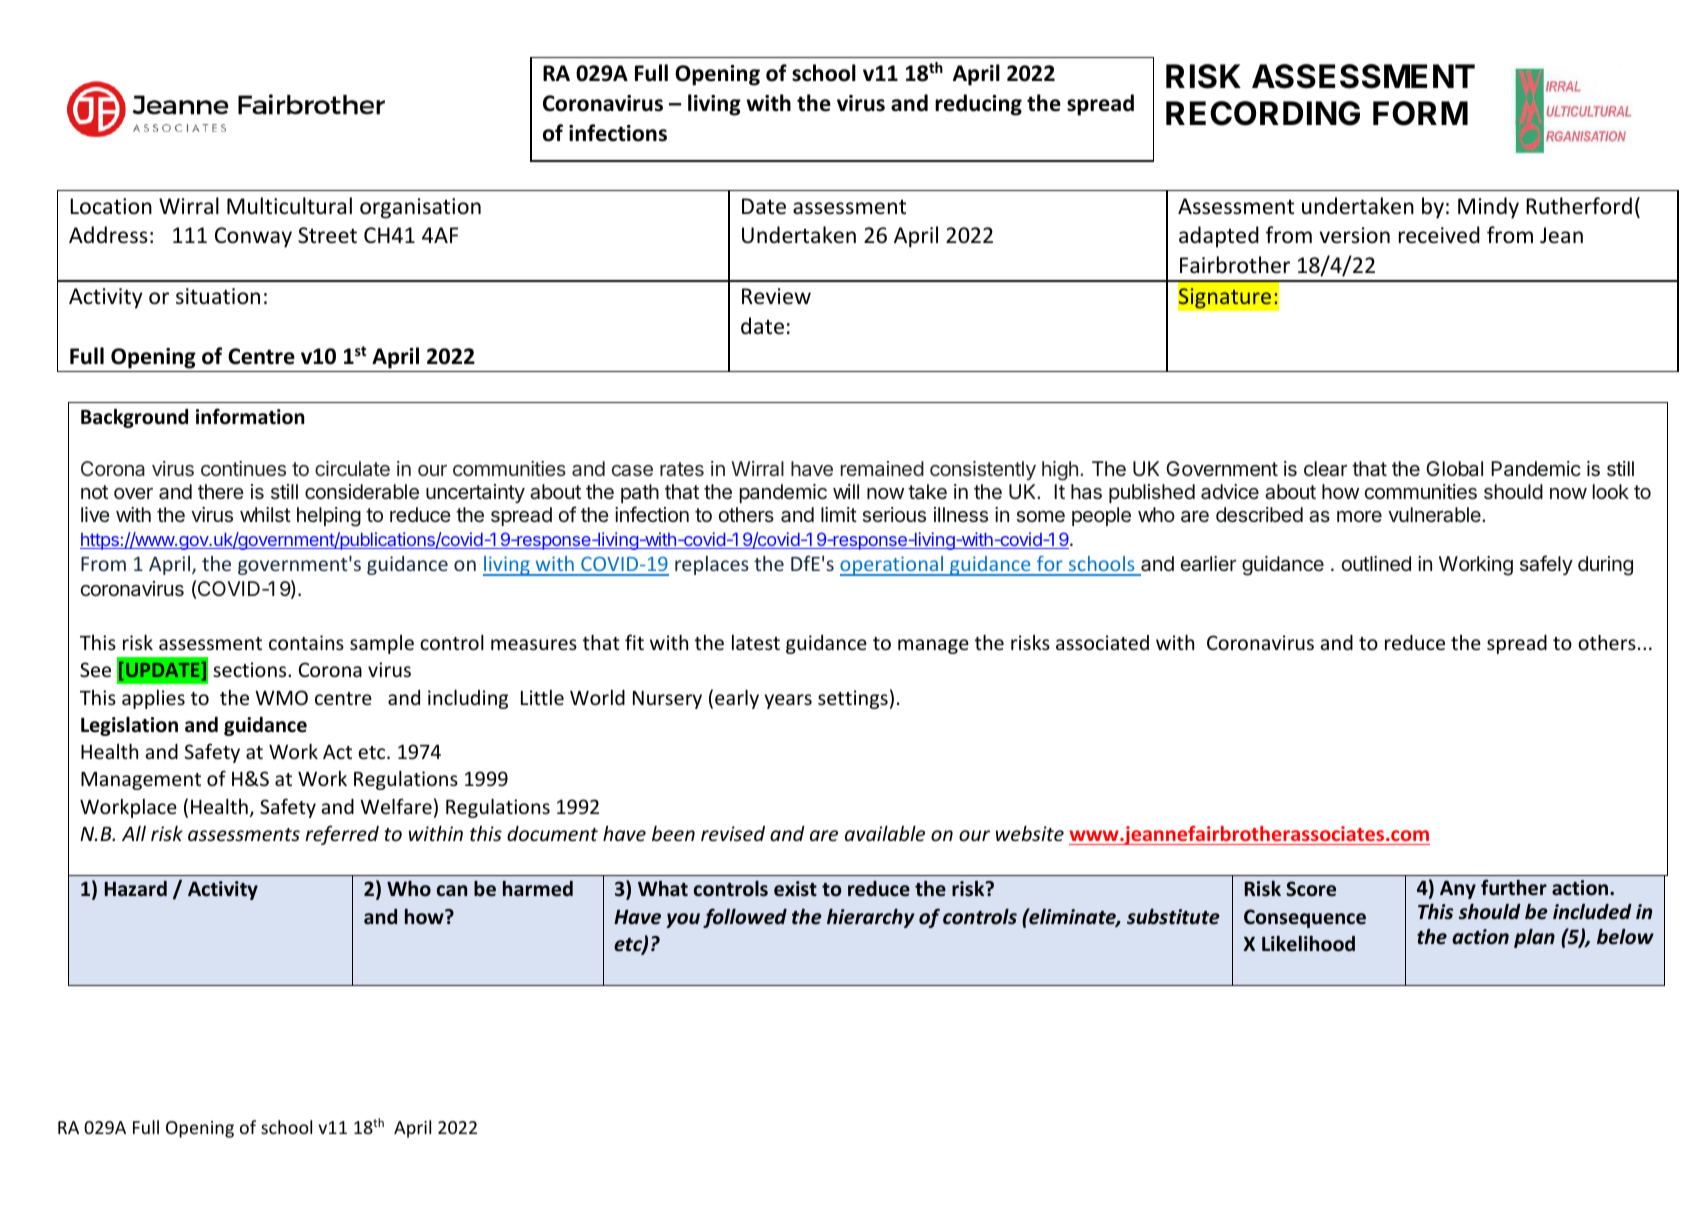  What do you see at coordinates (265, 514) in the document?
I see `whilst` at bounding box center [265, 514].
